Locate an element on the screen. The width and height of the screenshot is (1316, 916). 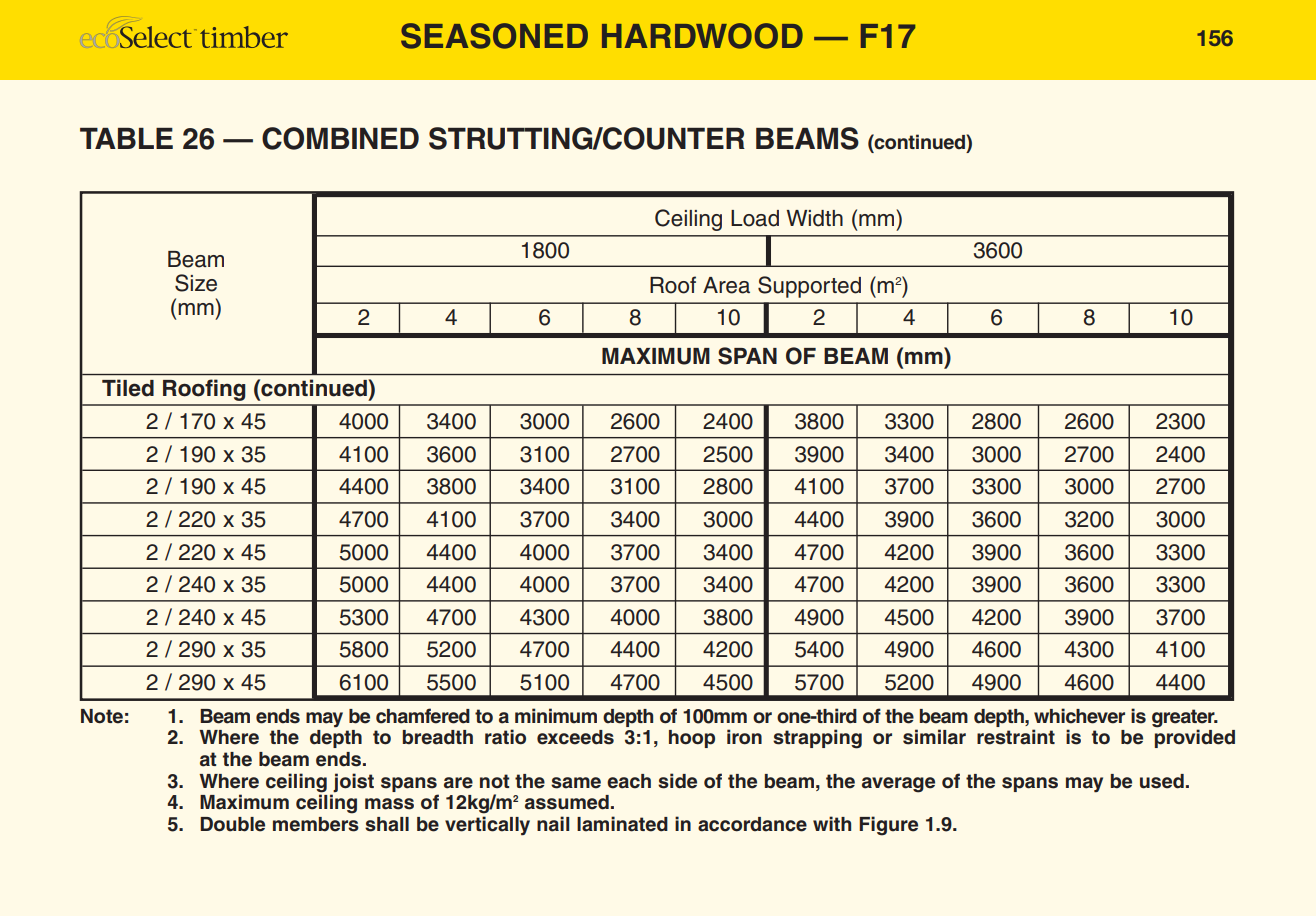
whichever is located at coordinates (1079, 716).
